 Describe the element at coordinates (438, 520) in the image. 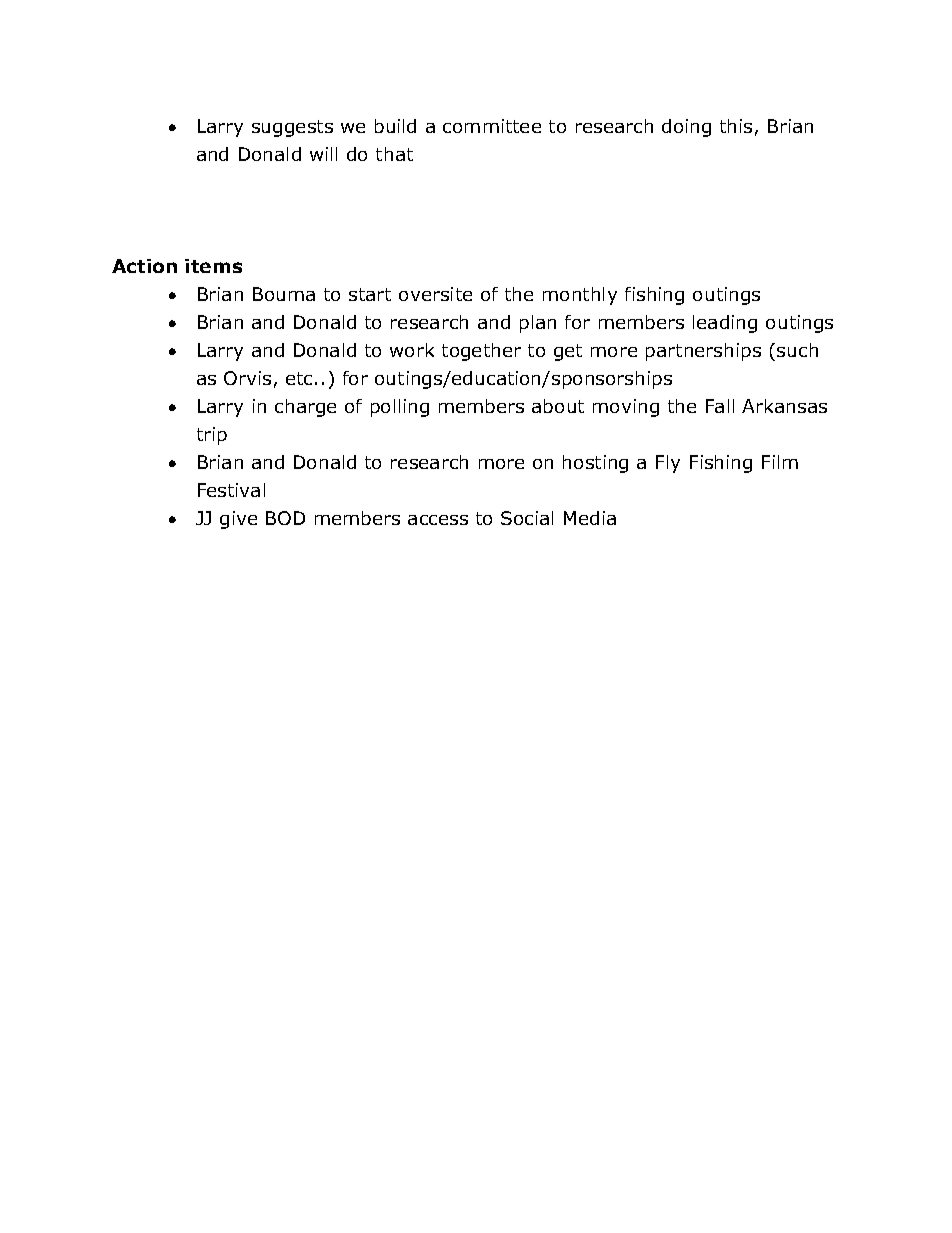

I see `access` at that location.
